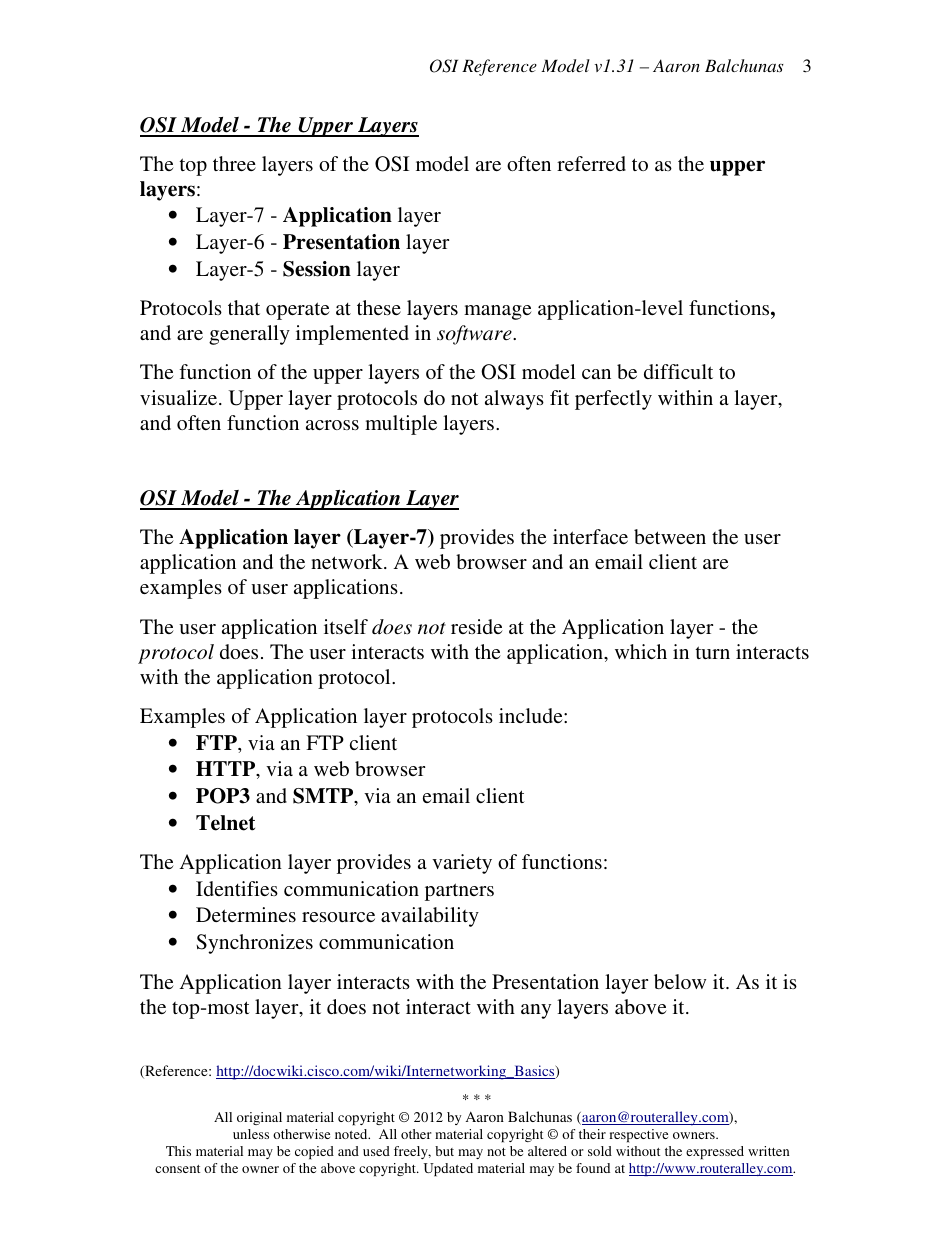  I want to click on interface, so click(590, 536).
